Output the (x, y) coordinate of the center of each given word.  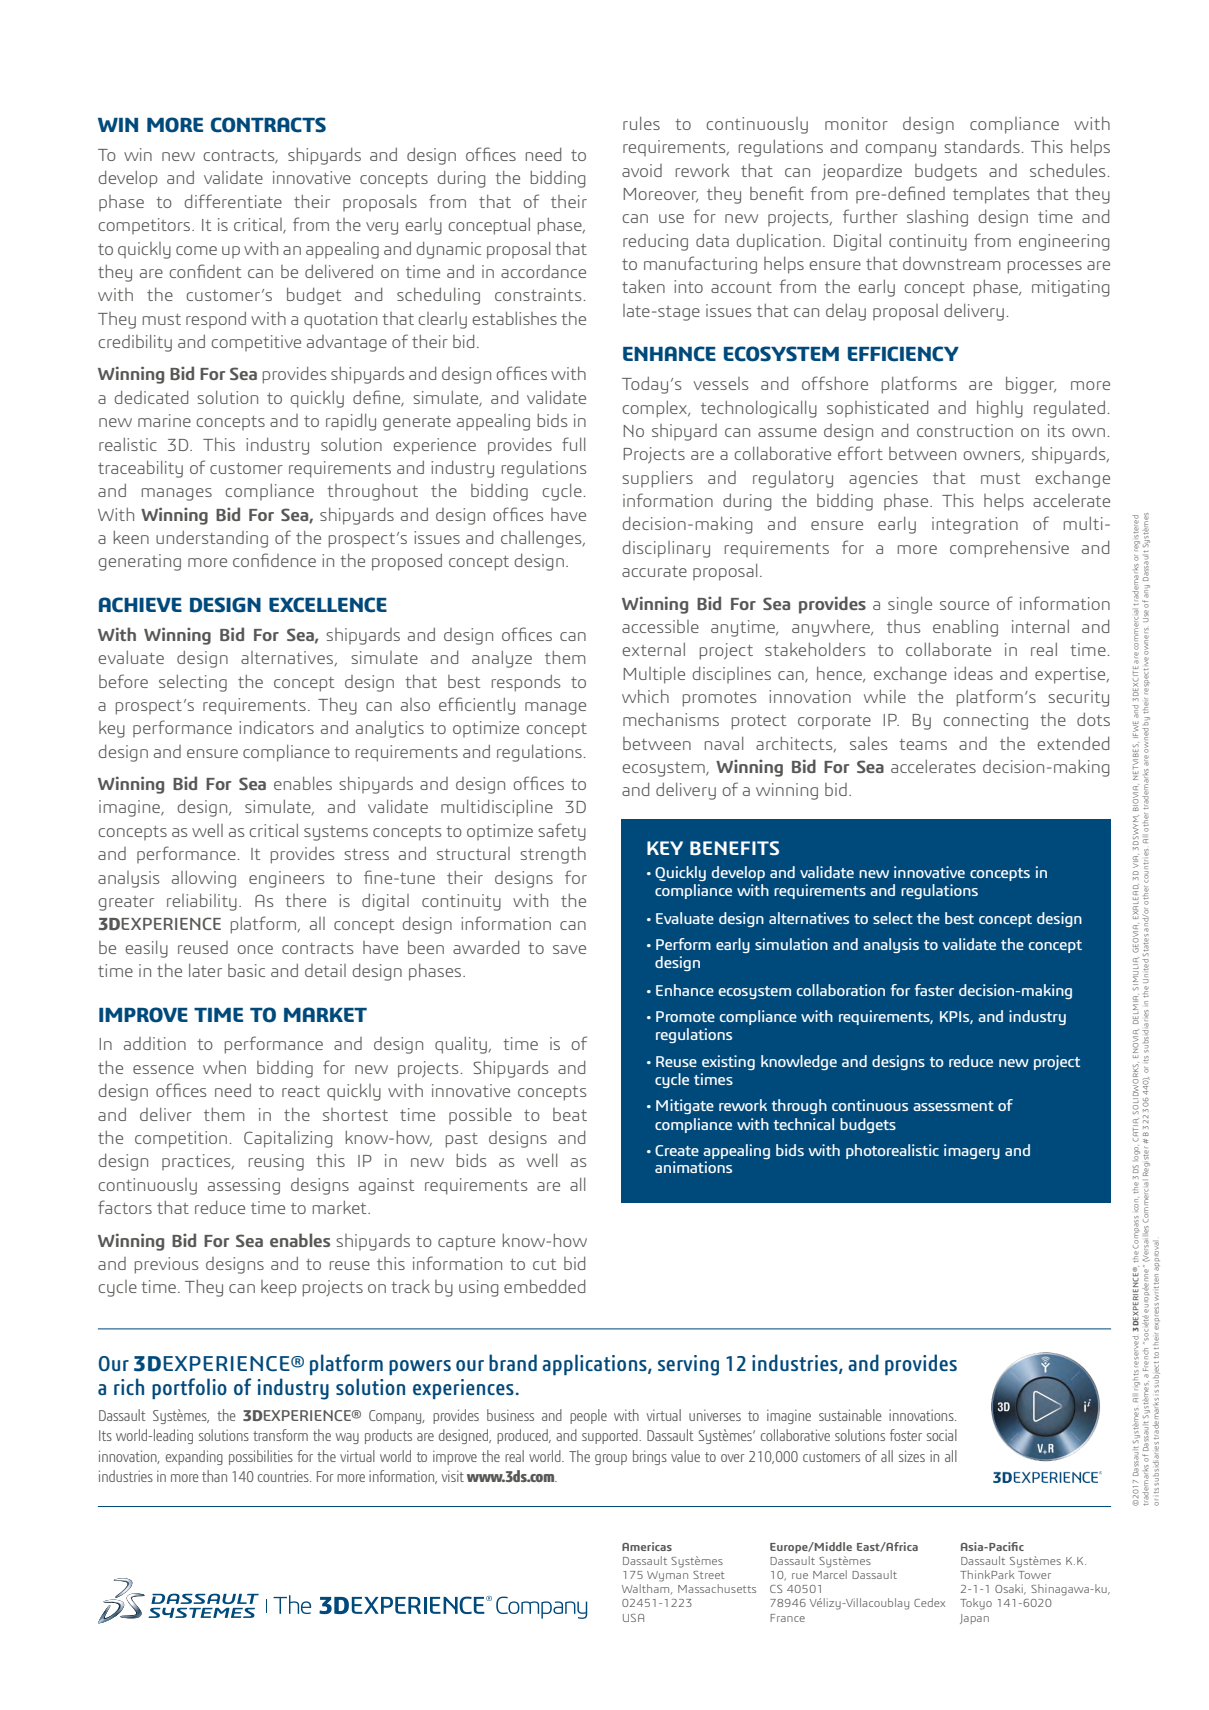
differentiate (233, 201)
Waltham (647, 1589)
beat (570, 1114)
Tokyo (976, 1604)
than (214, 1476)
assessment (953, 1106)
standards (982, 146)
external (653, 649)
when (224, 1067)
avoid (642, 170)
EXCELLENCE (328, 605)
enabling (965, 628)
